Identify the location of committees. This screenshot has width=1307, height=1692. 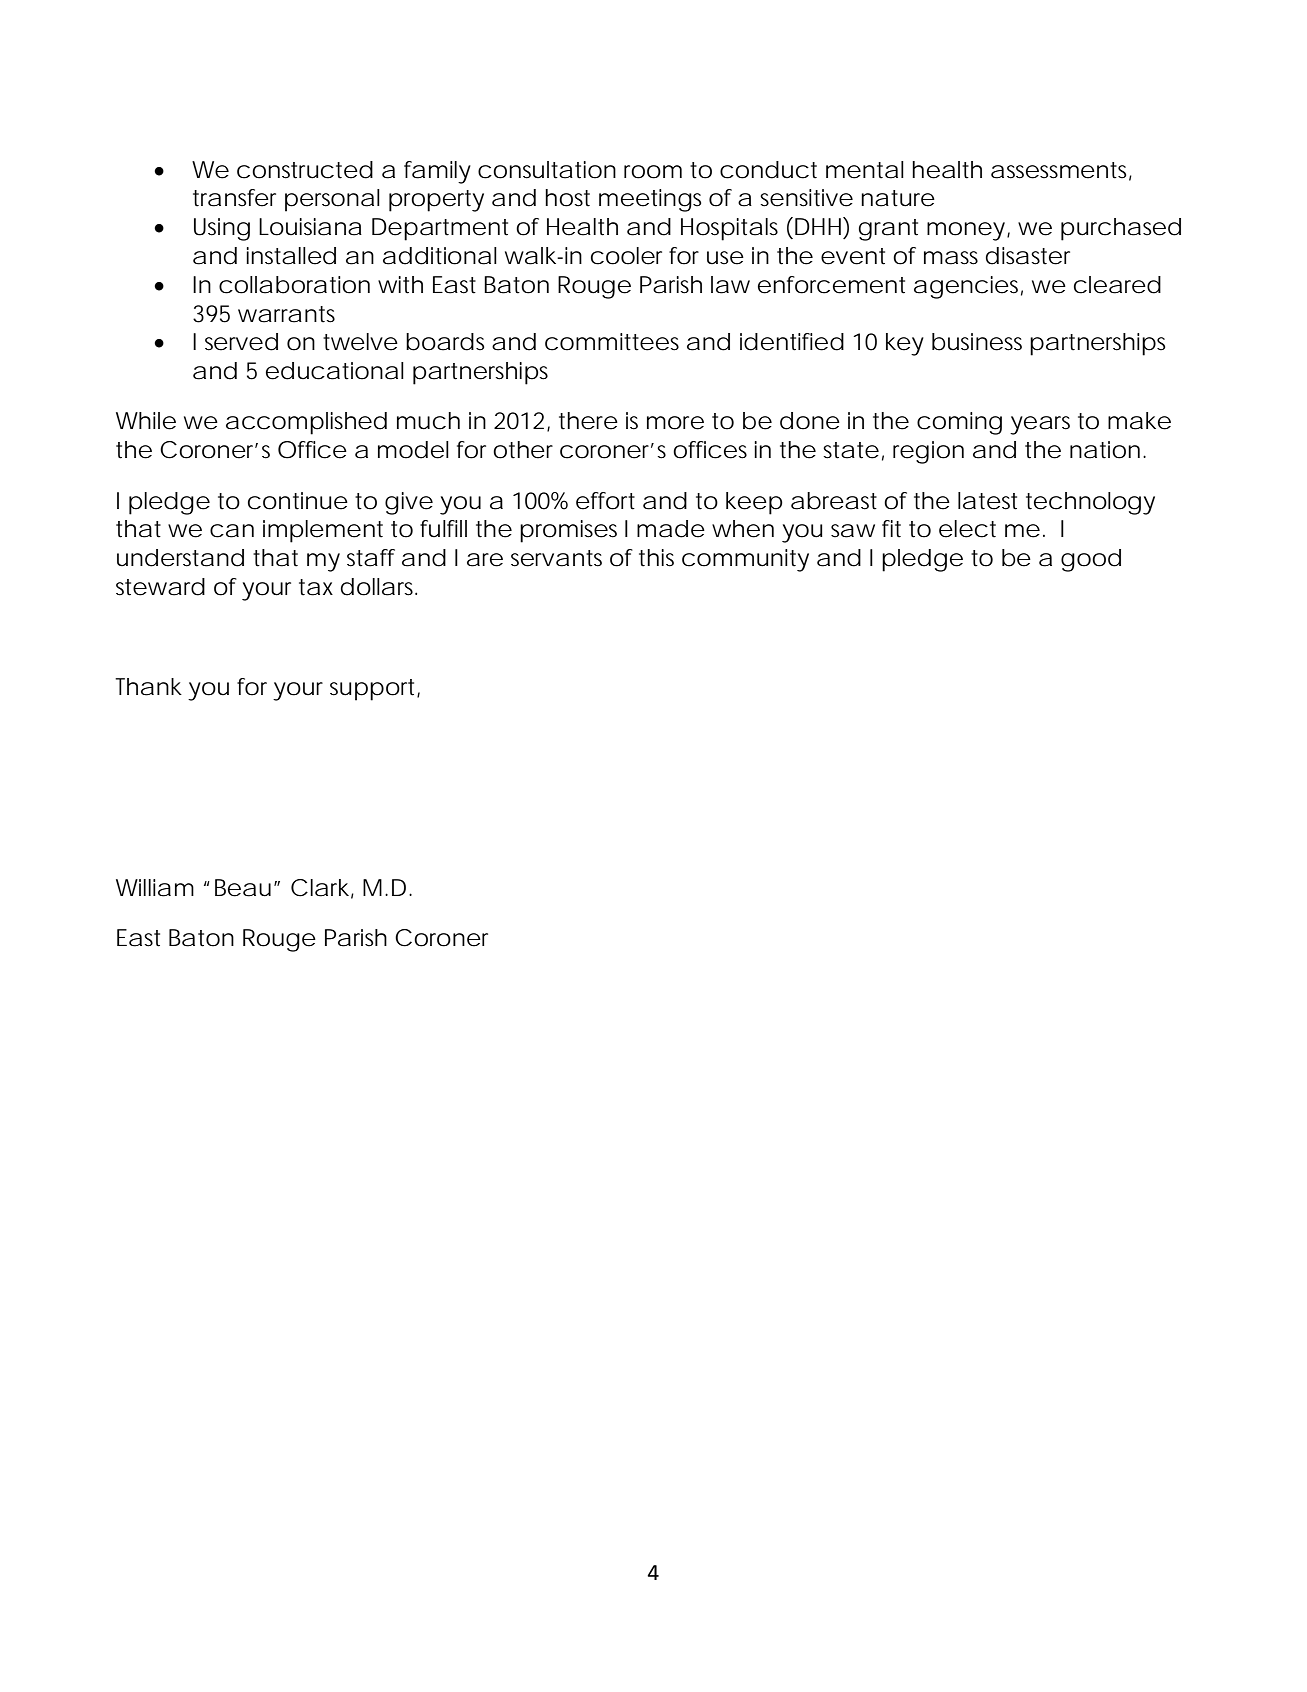
(612, 342).
